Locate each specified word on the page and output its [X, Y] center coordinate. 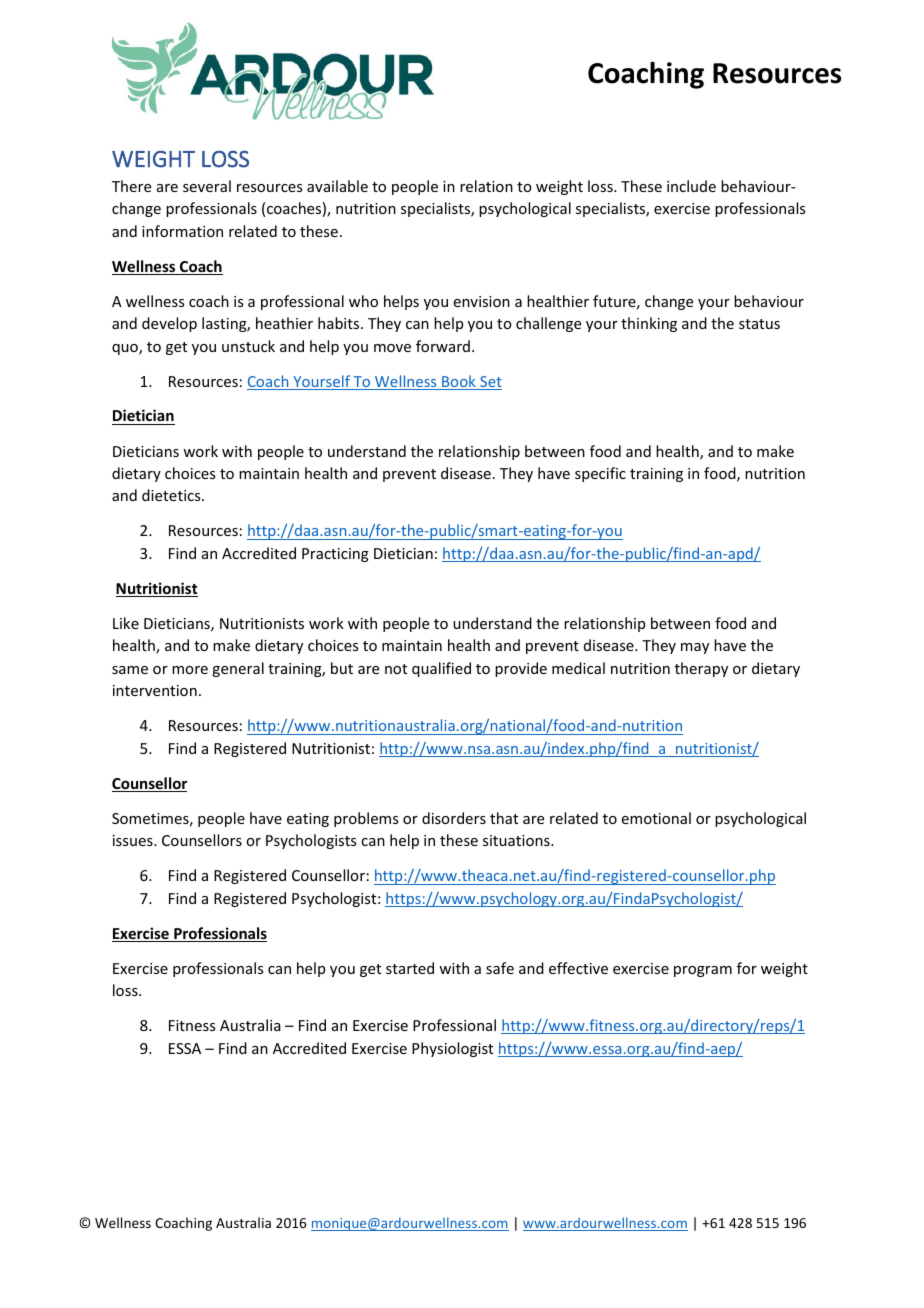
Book [459, 382]
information [182, 231]
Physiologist [452, 1049]
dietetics [172, 495]
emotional [656, 818]
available [337, 186]
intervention [155, 690]
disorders [454, 818]
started [410, 968]
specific [600, 474]
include [691, 186]
